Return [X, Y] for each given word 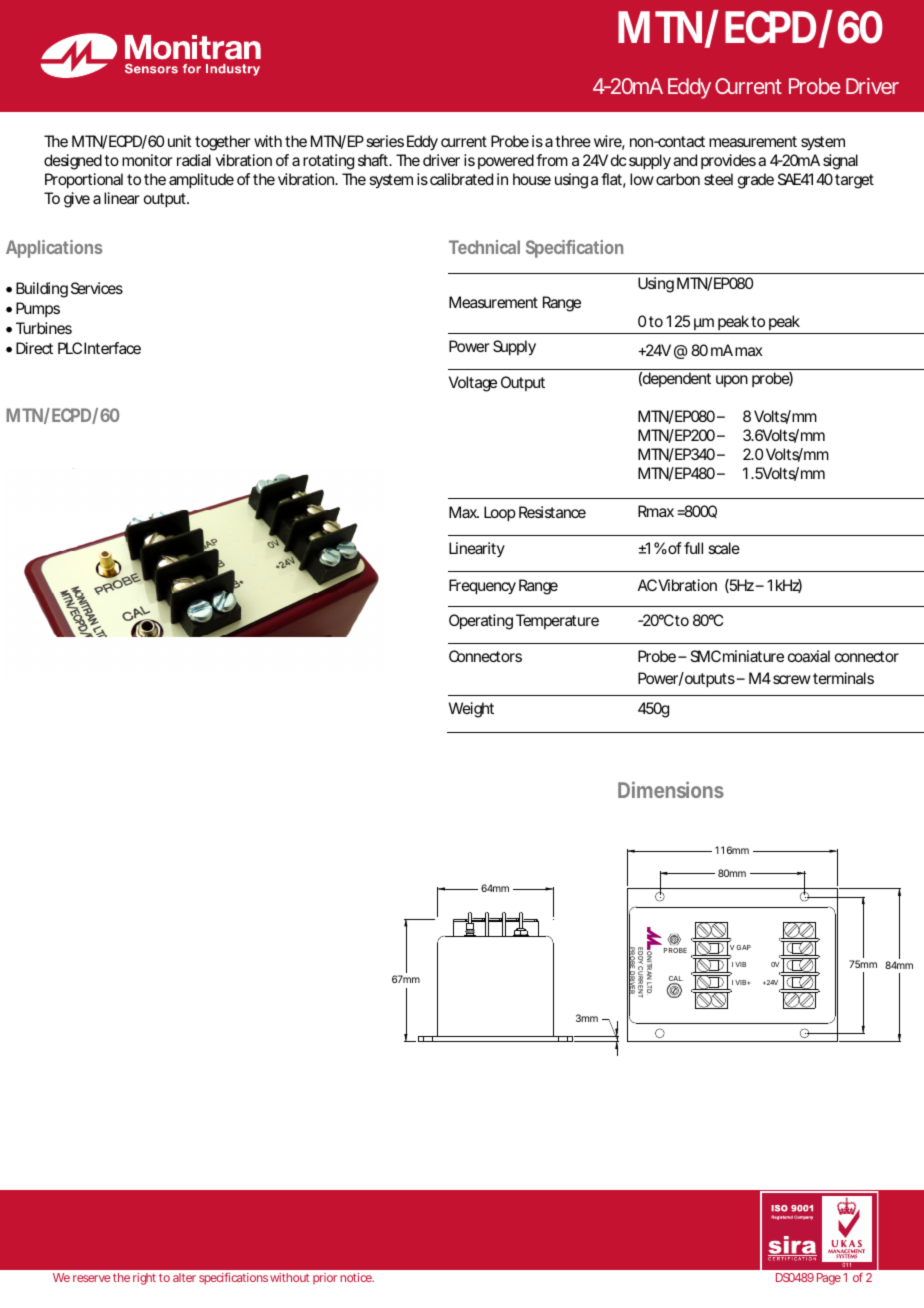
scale [724, 548]
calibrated [461, 179]
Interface [112, 348]
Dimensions [671, 789]
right [144, 1279]
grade [756, 181]
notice [357, 1277]
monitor [147, 160]
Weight [471, 710]
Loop [500, 514]
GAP [743, 947]
